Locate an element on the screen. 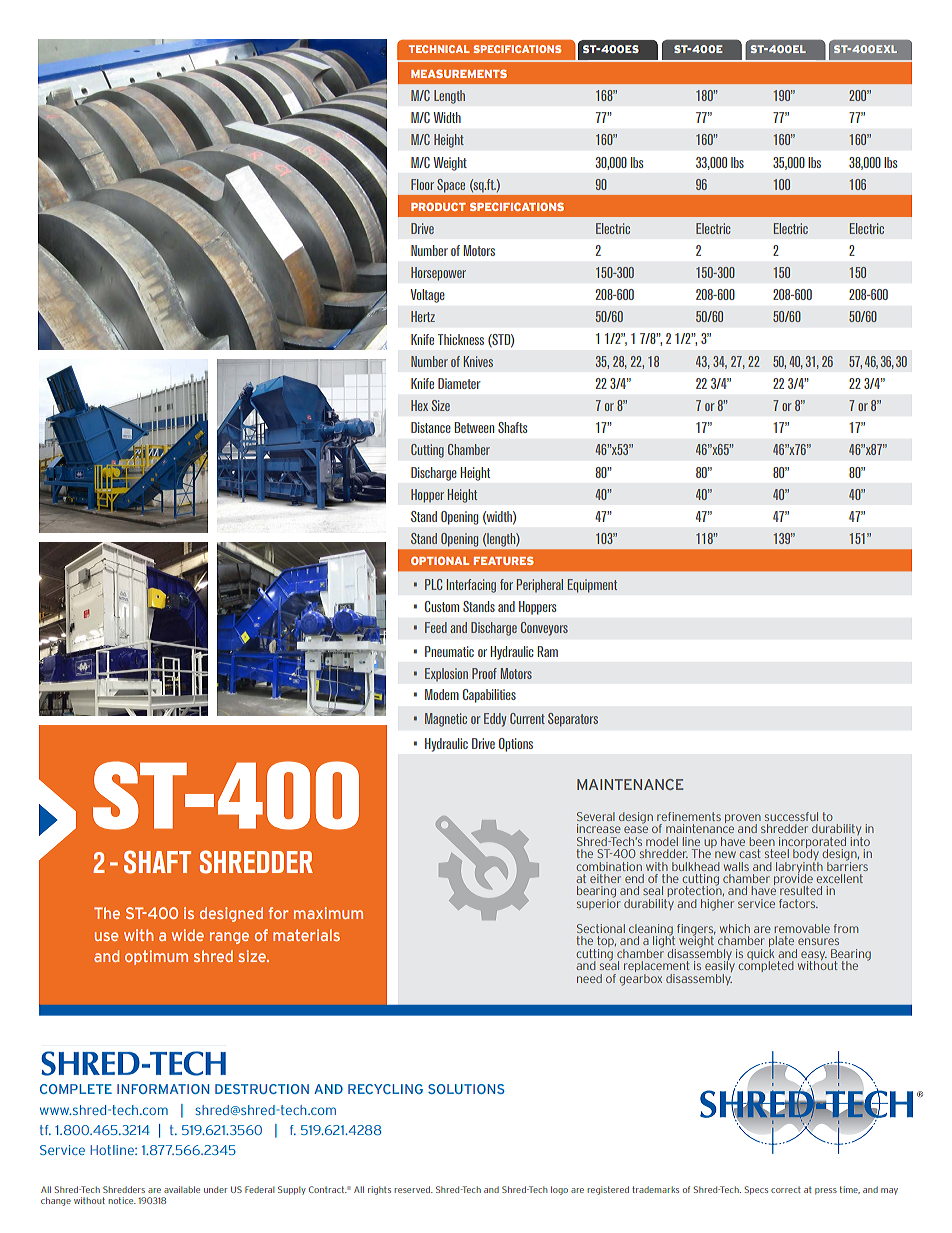  Feed is located at coordinates (436, 627).
